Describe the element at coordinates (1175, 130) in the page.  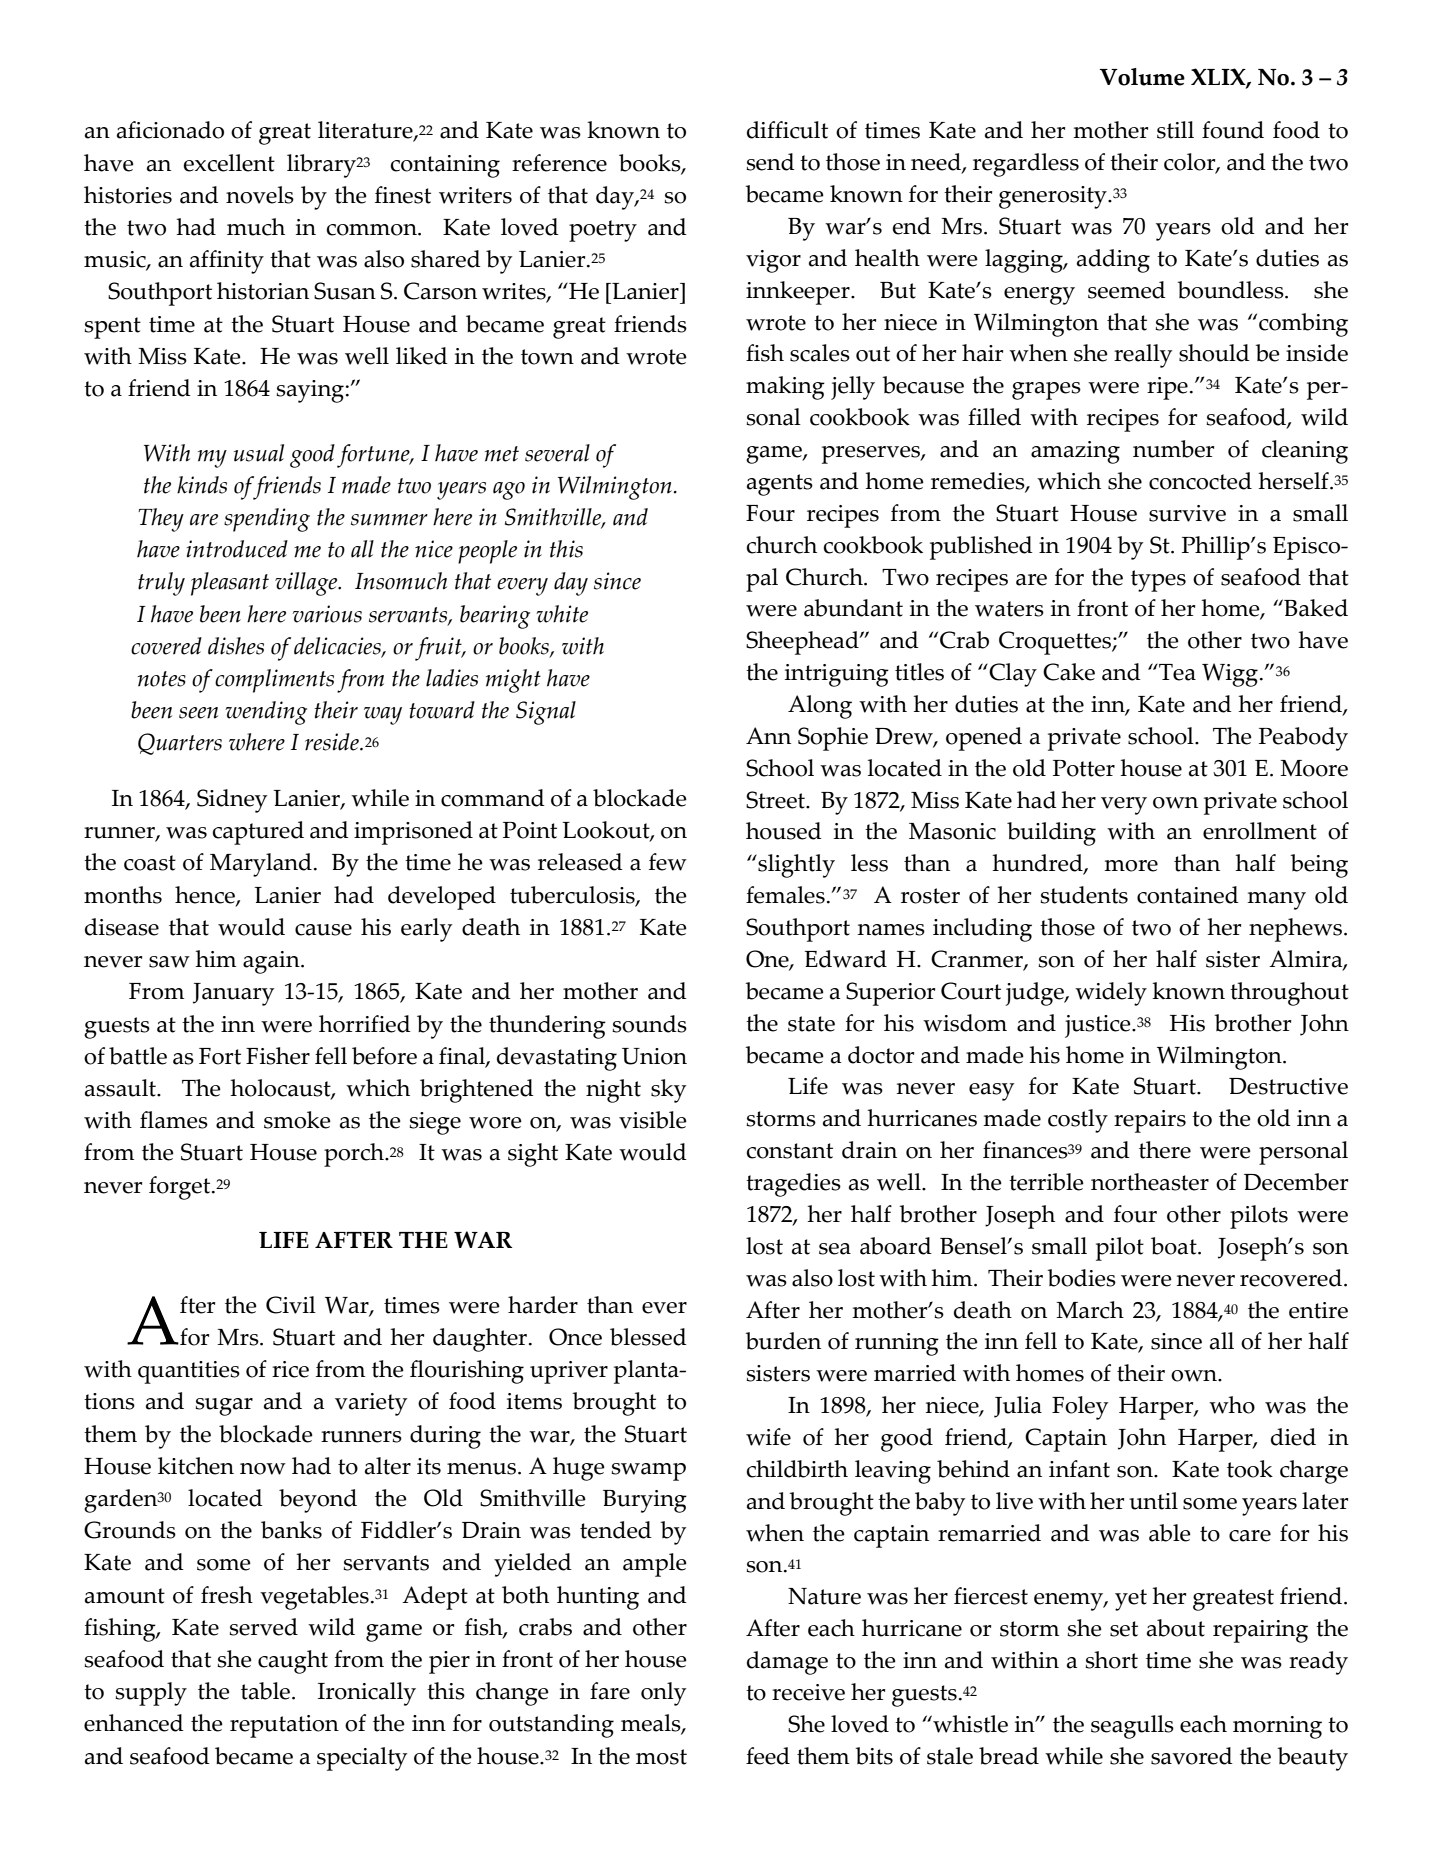
I see `still` at that location.
